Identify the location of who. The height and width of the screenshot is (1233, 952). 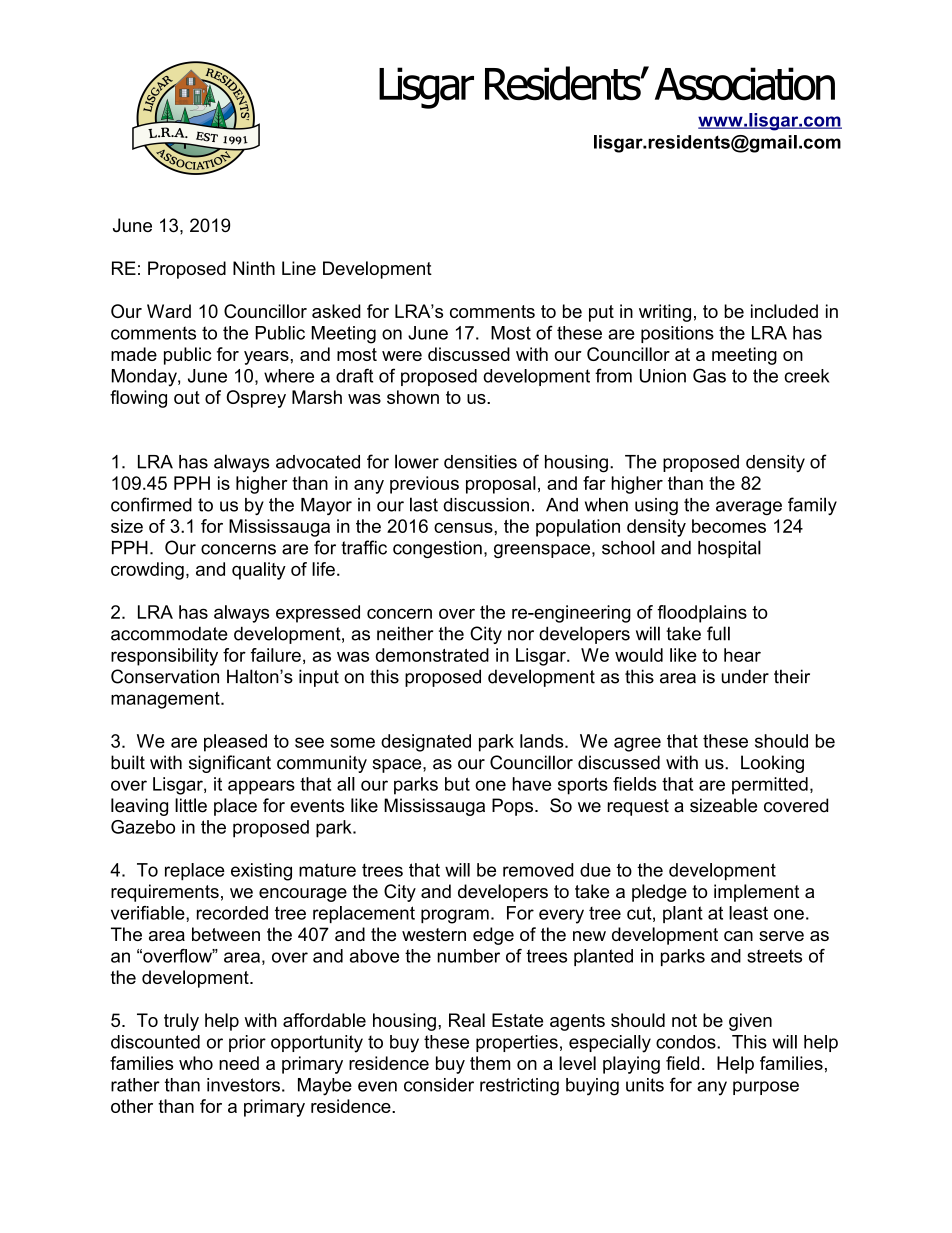
(196, 1063).
